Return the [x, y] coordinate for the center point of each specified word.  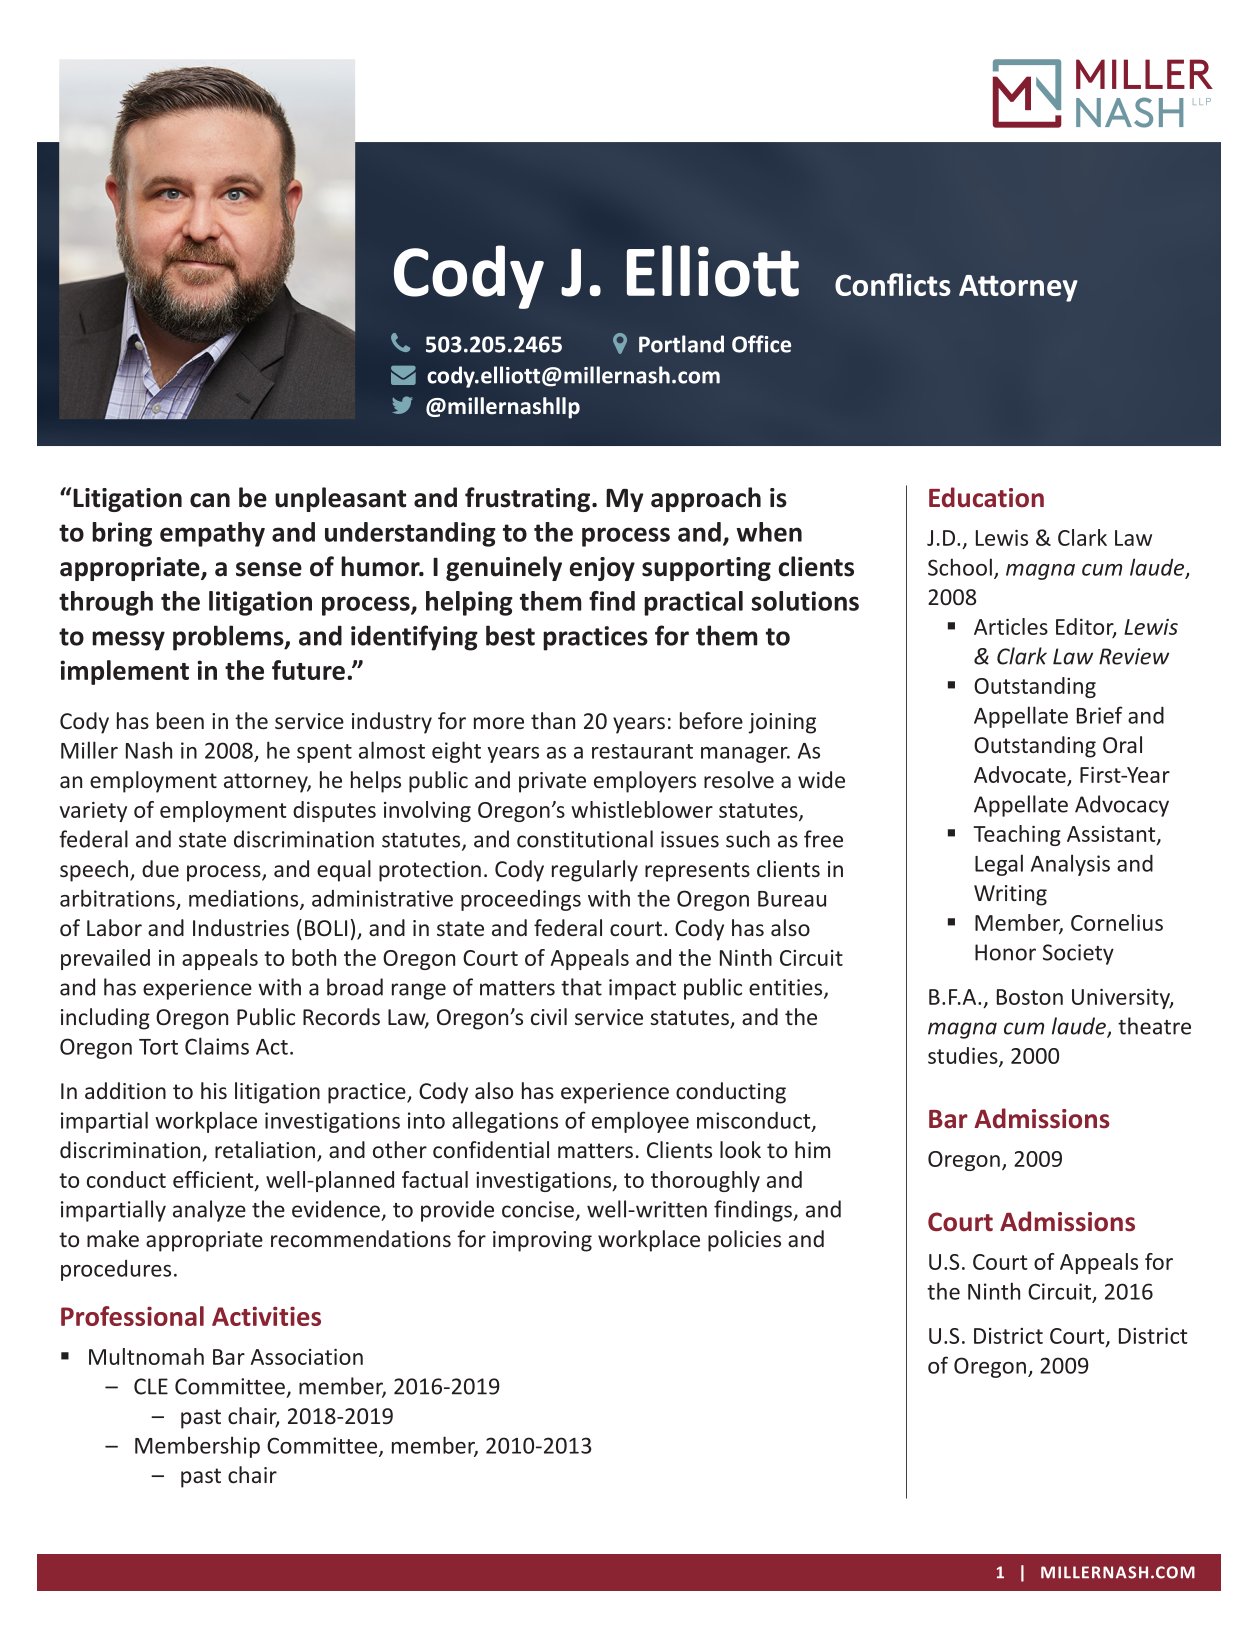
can [210, 500]
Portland [681, 344]
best [510, 635]
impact [642, 989]
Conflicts [893, 284]
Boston [1030, 997]
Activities [266, 1316]
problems [229, 638]
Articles [1011, 626]
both [314, 957]
